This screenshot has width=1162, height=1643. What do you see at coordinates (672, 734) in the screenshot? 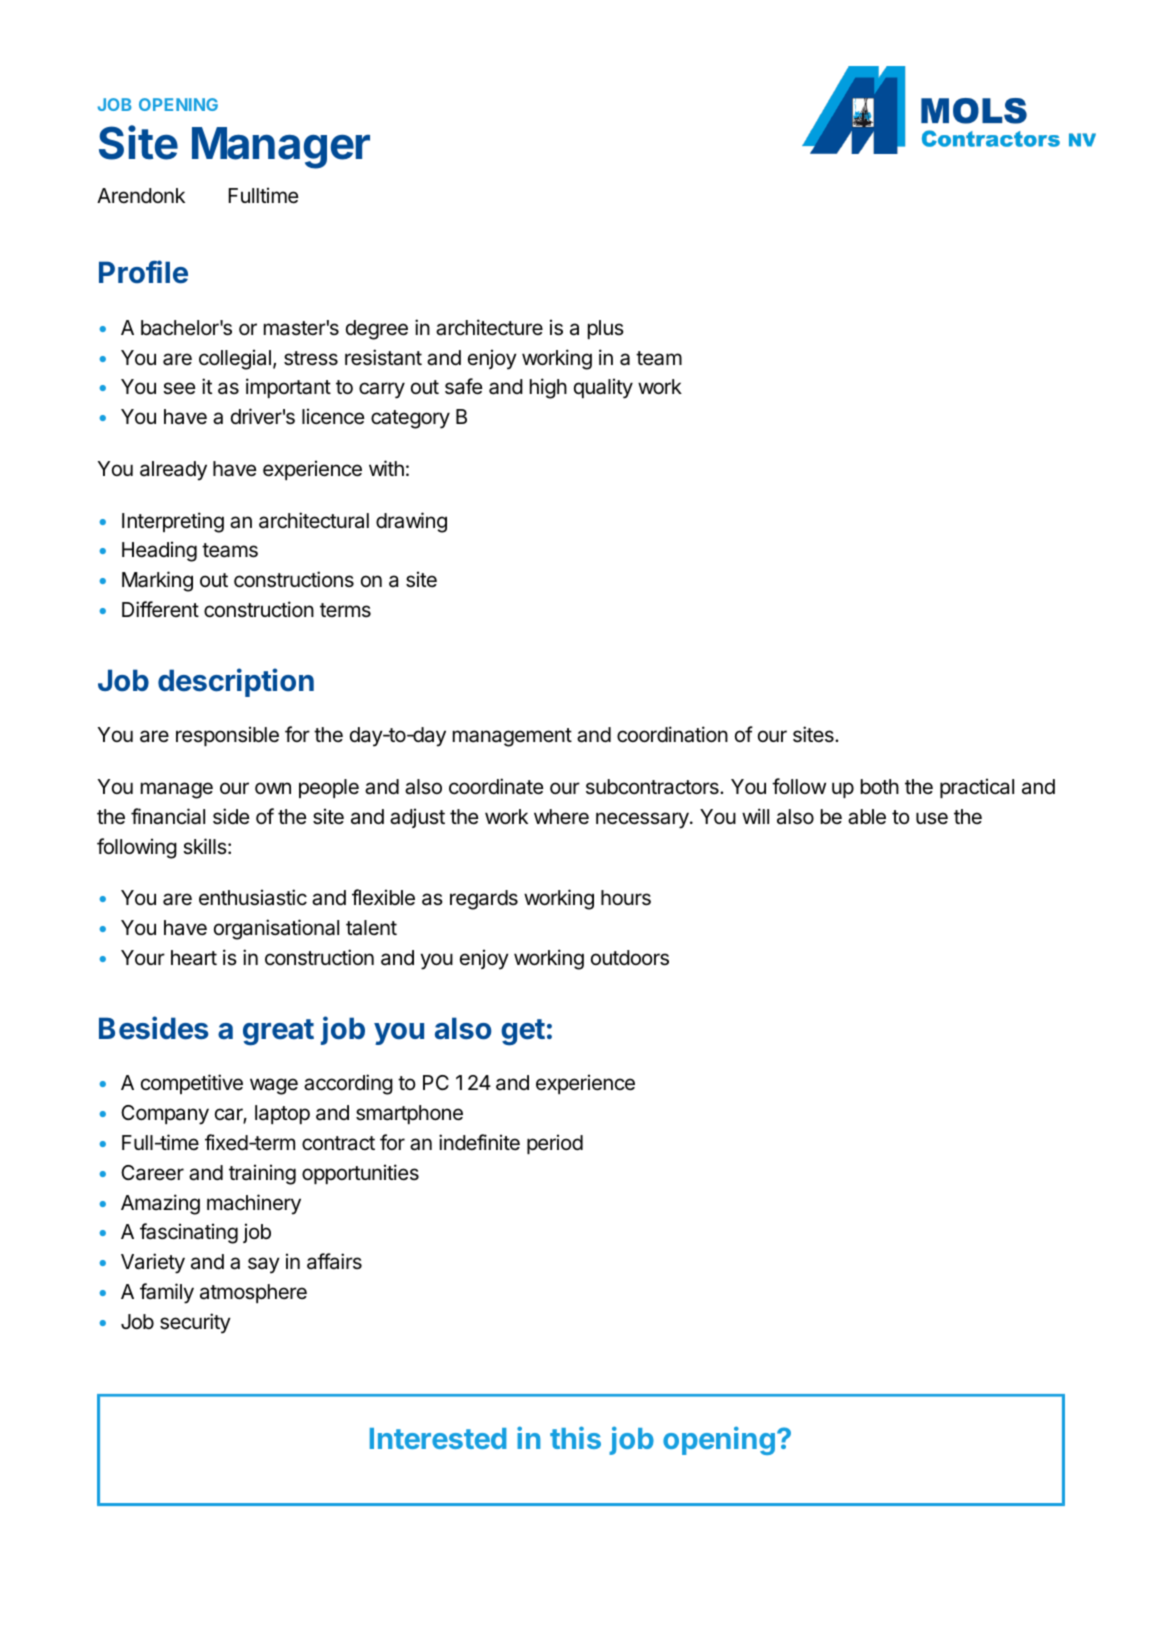
I see `coordination` at bounding box center [672, 734].
